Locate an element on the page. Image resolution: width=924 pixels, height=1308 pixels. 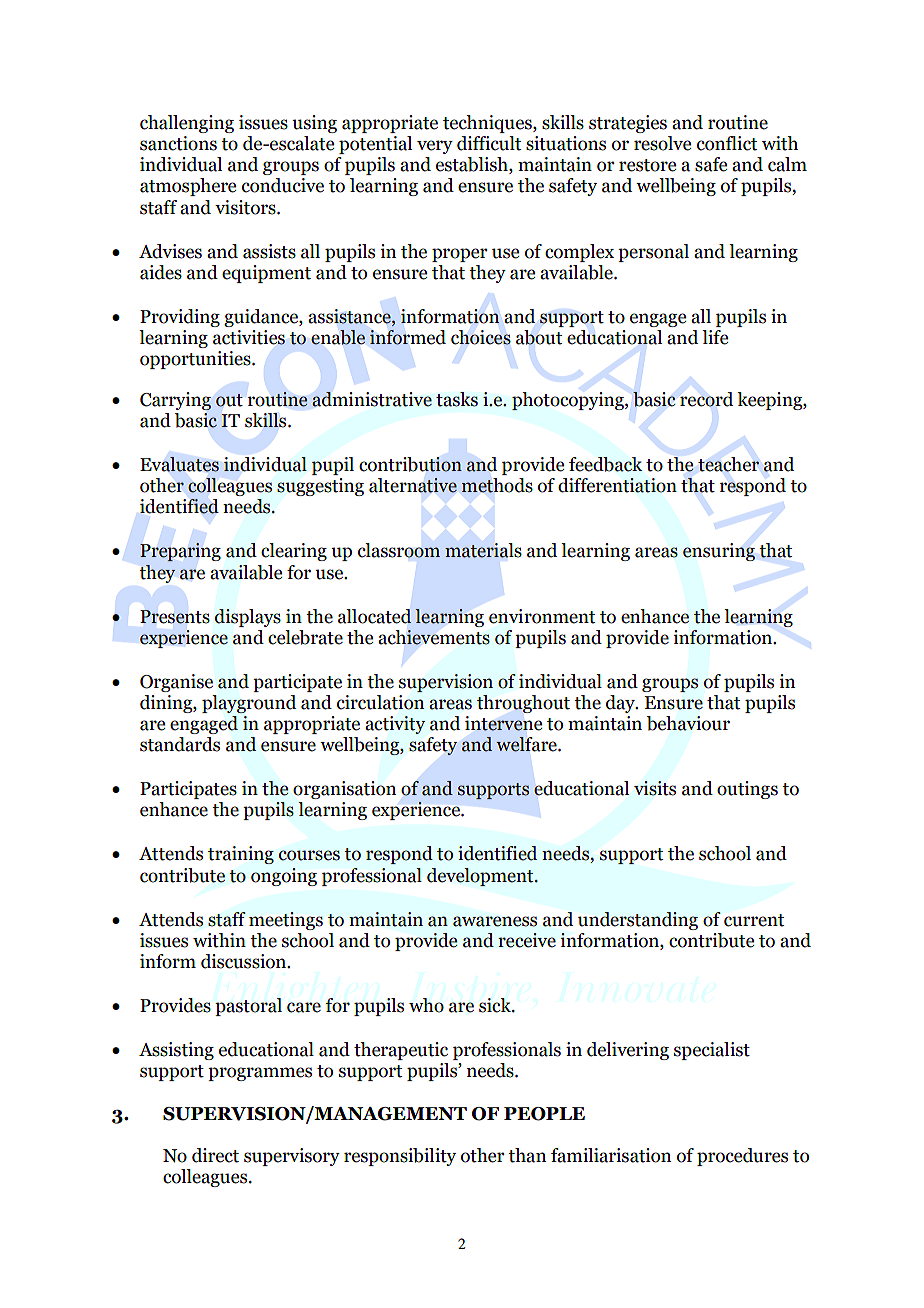
awareness is located at coordinates (495, 921).
